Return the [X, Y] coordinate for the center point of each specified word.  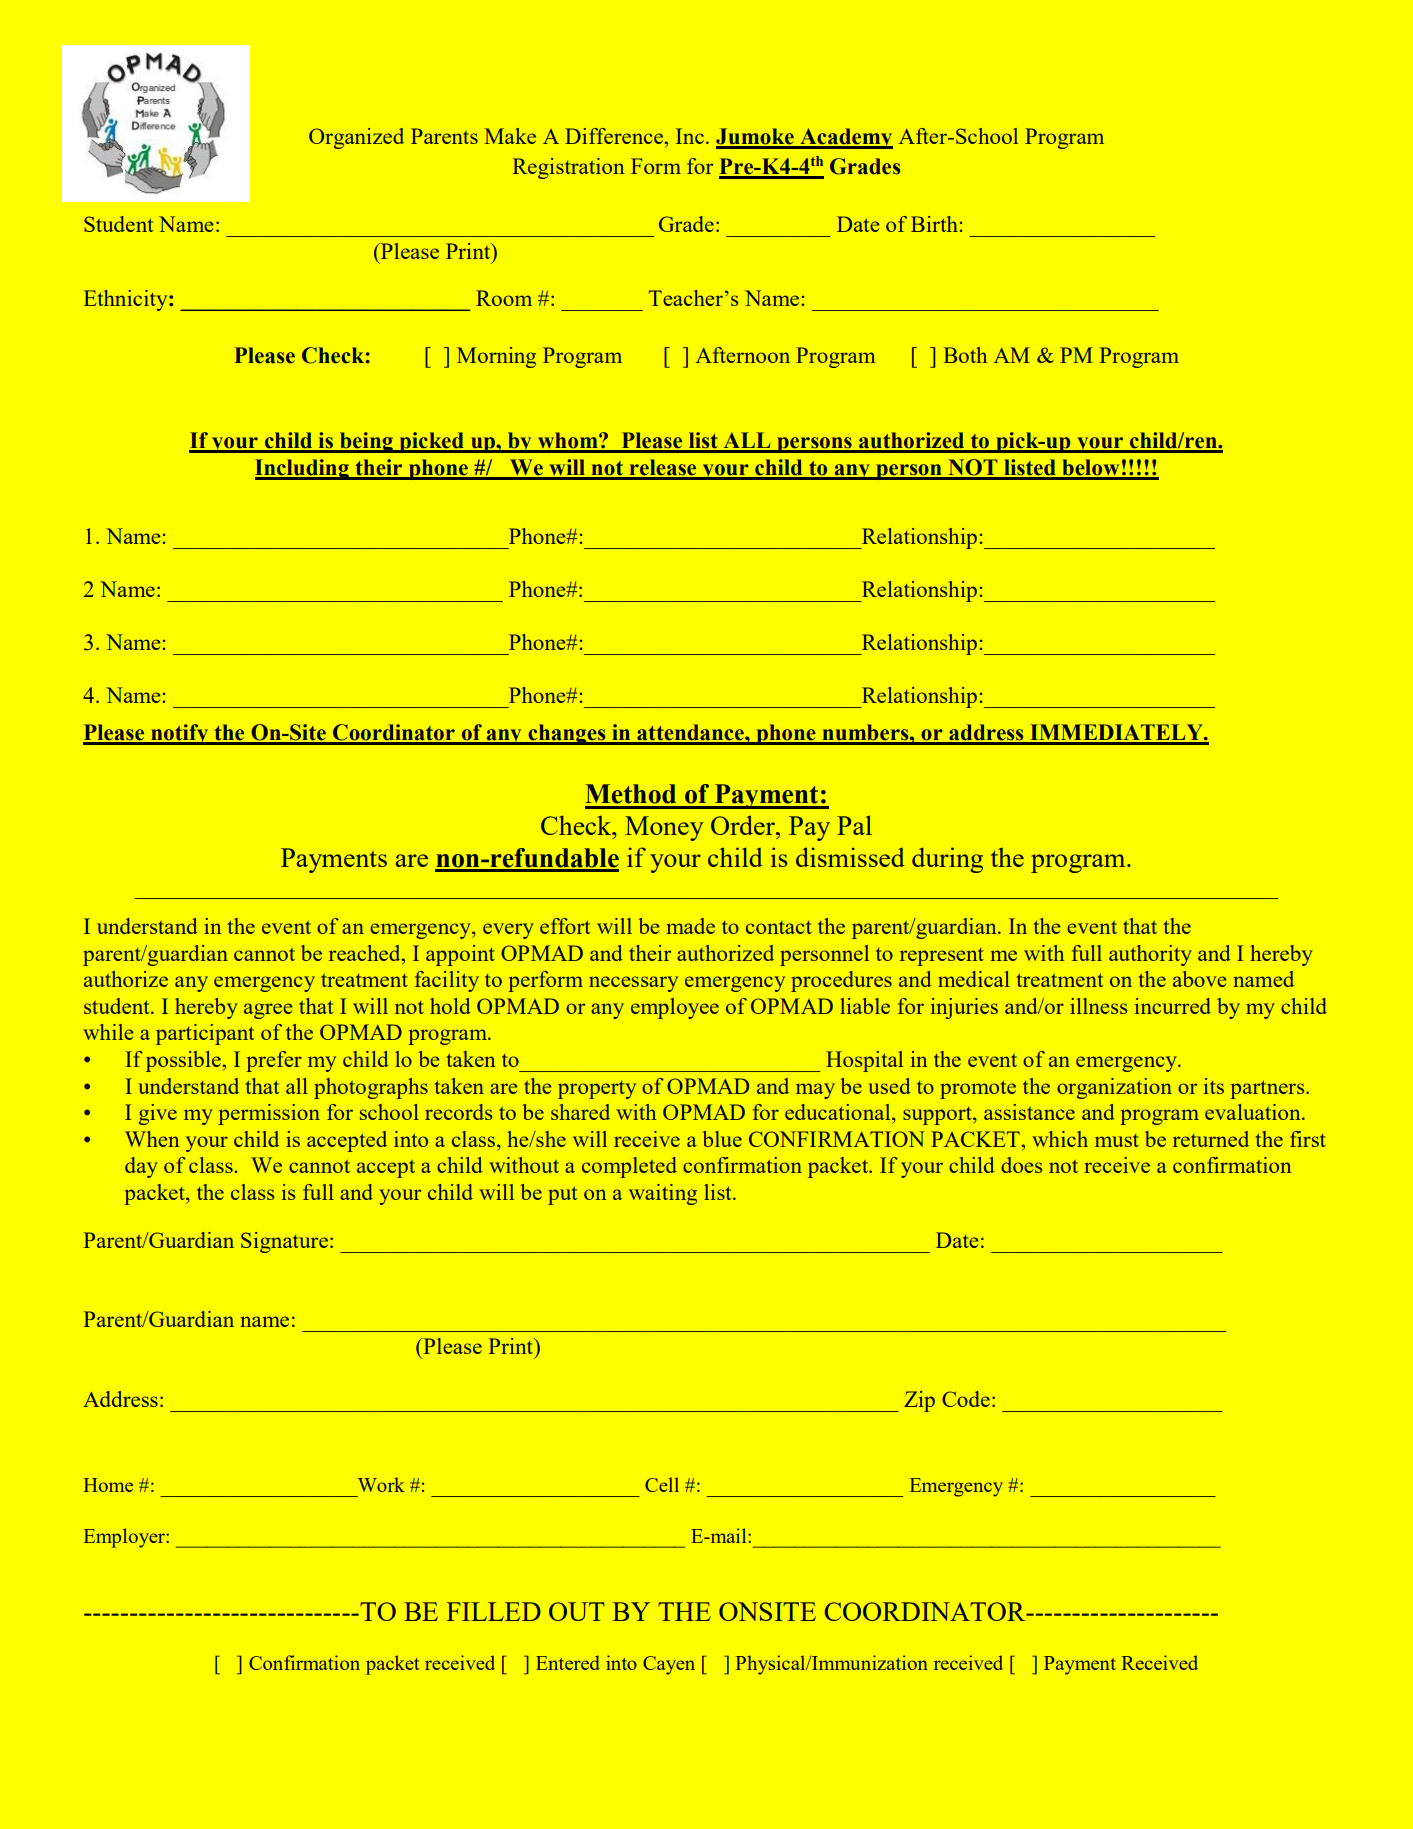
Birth [934, 224]
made [691, 926]
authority [1150, 955]
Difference [614, 136]
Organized [356, 138]
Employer [125, 1538]
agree [268, 1011]
